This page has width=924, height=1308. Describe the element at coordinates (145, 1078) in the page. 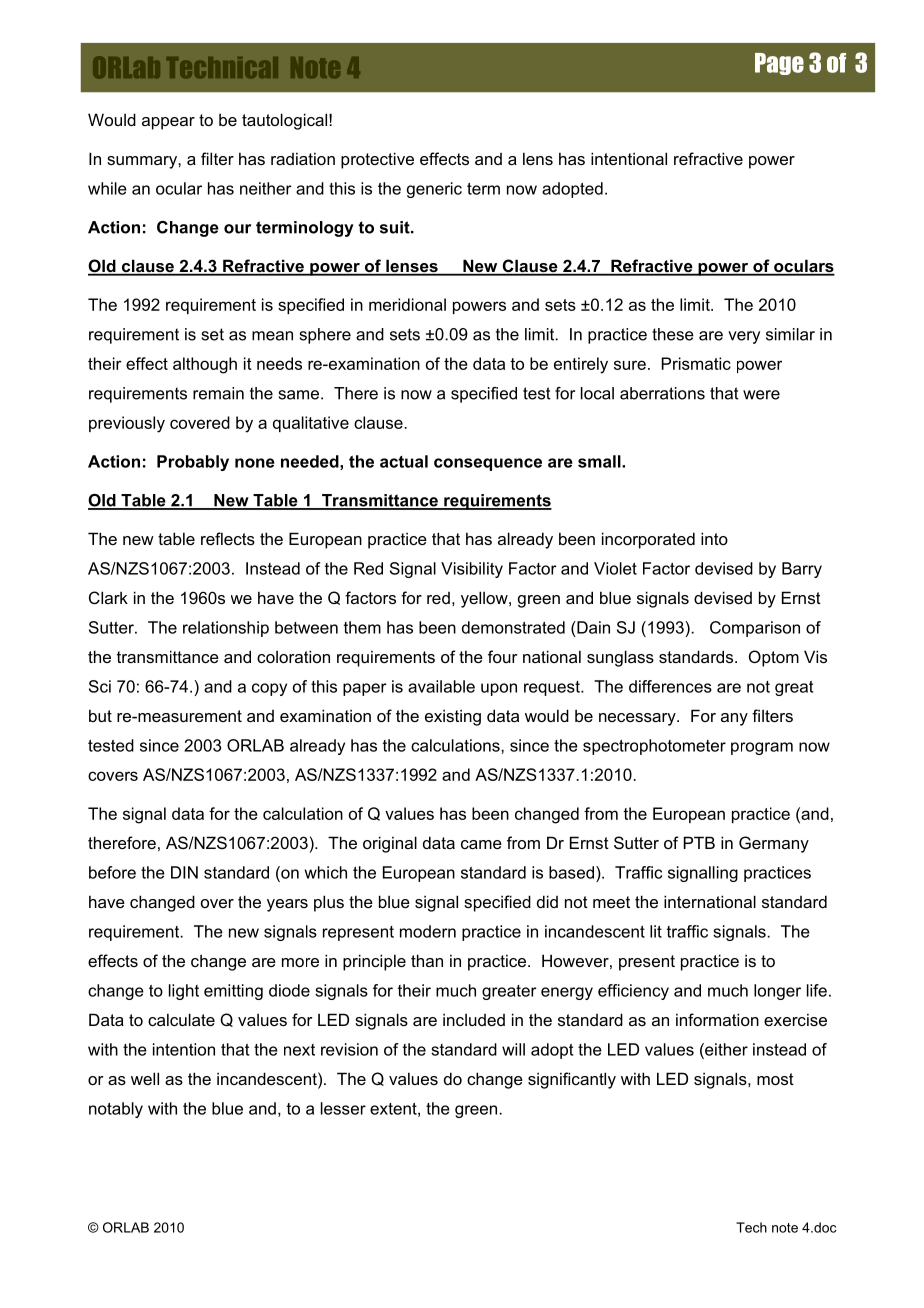

I see `well` at that location.
